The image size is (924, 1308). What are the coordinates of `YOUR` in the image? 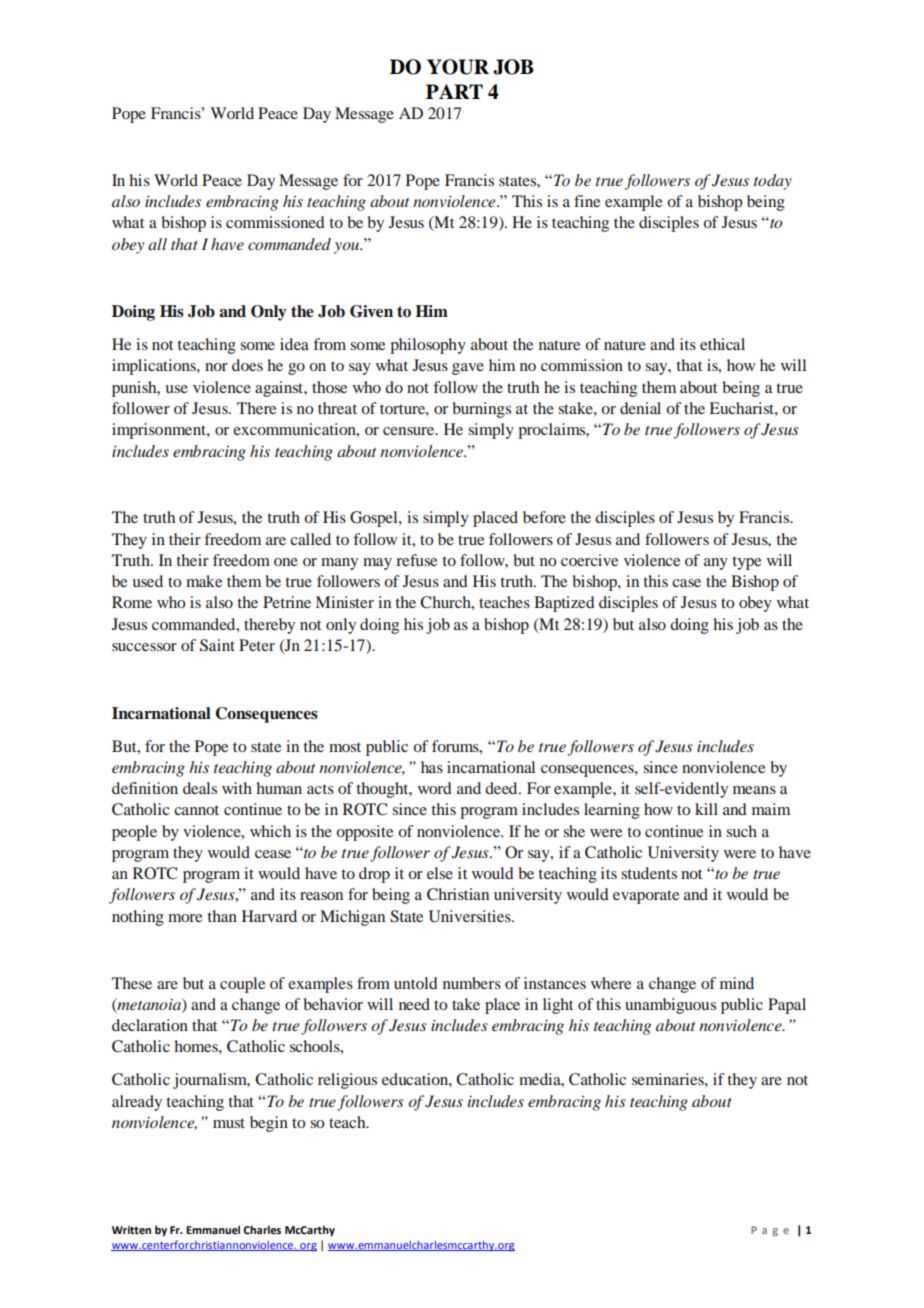 It's located at (458, 67).
